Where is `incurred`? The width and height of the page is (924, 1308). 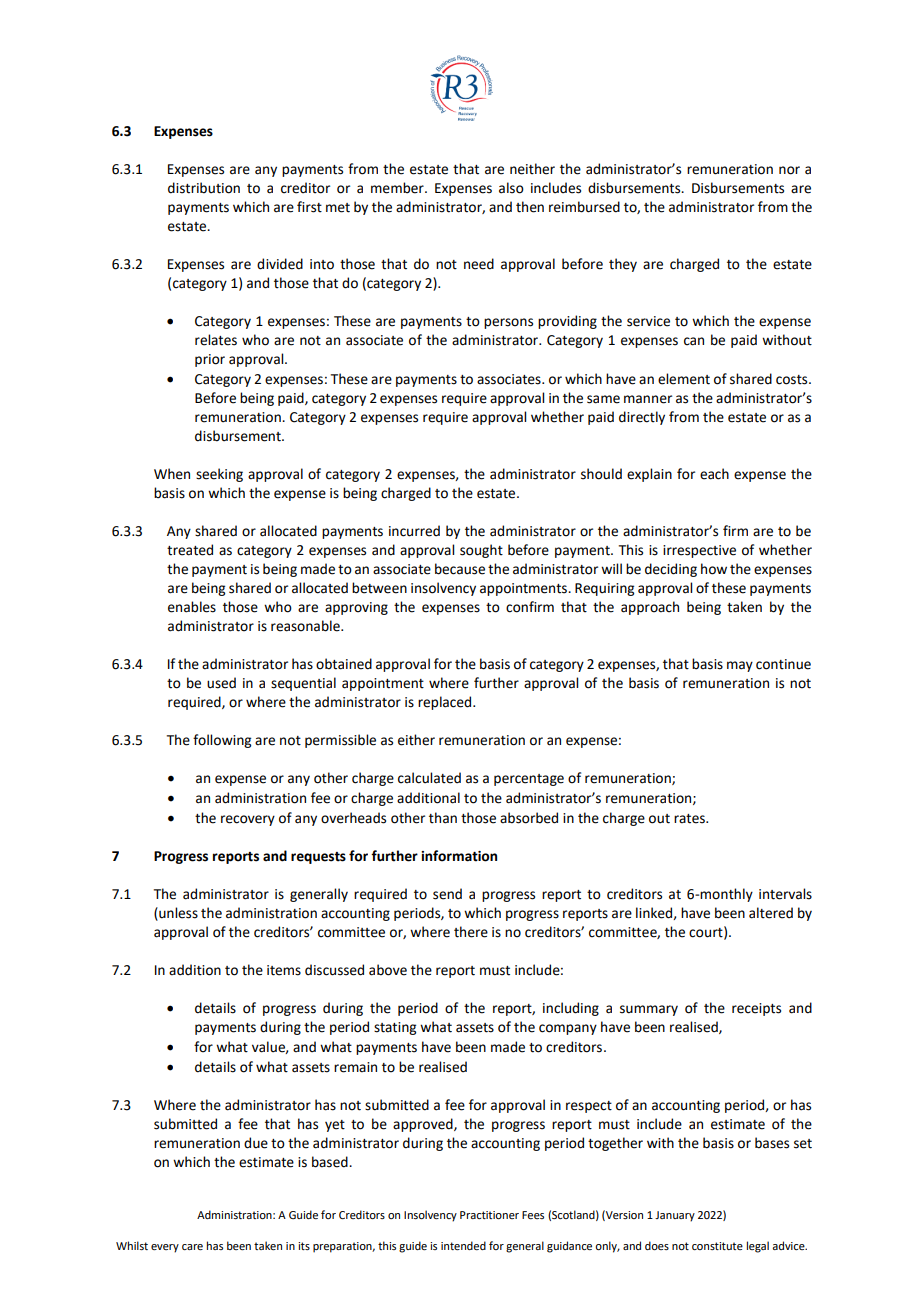 incurred is located at coordinates (414, 531).
